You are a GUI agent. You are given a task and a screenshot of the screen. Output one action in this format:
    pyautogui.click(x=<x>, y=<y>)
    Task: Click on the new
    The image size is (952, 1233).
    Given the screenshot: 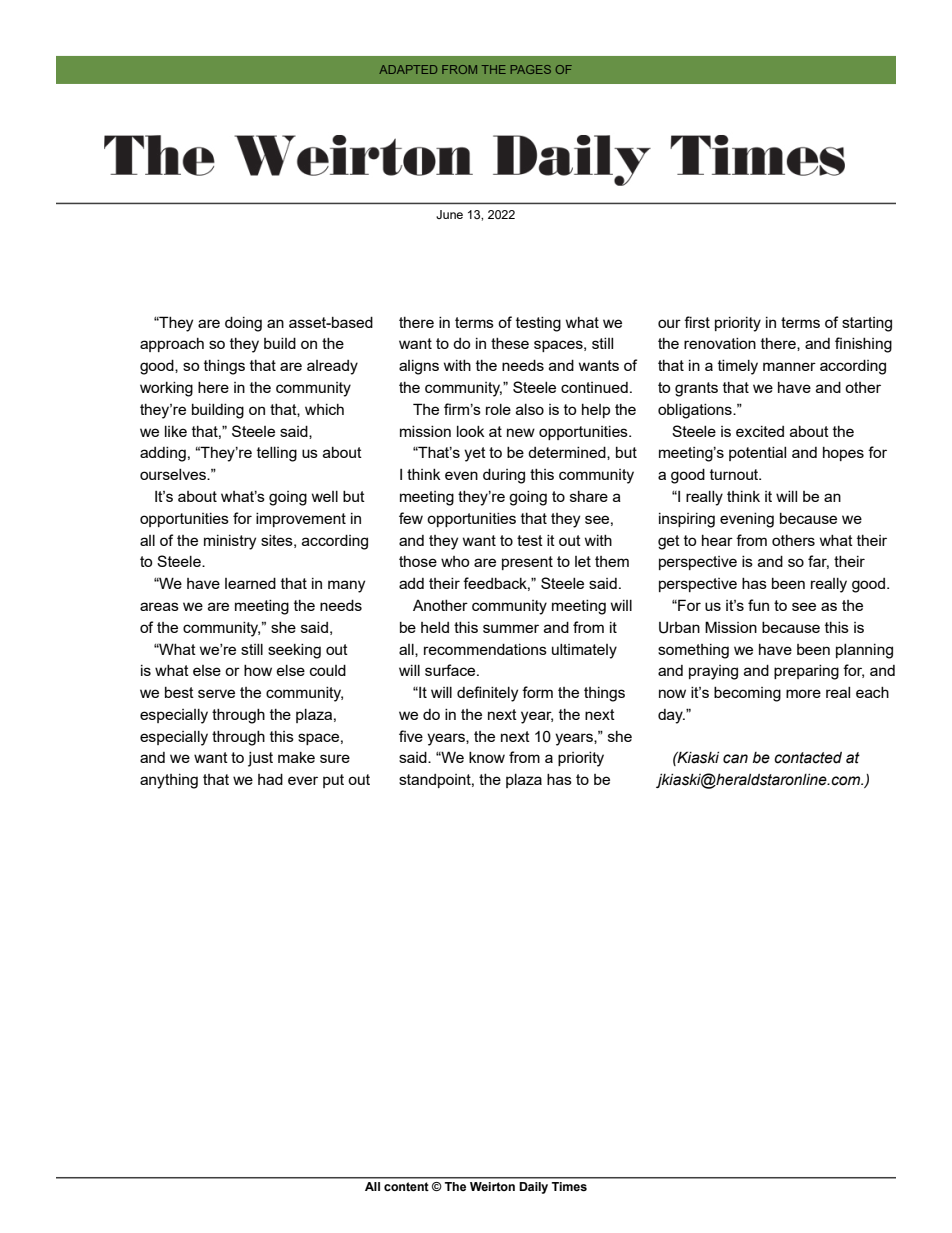 What is the action you would take?
    pyautogui.click(x=521, y=432)
